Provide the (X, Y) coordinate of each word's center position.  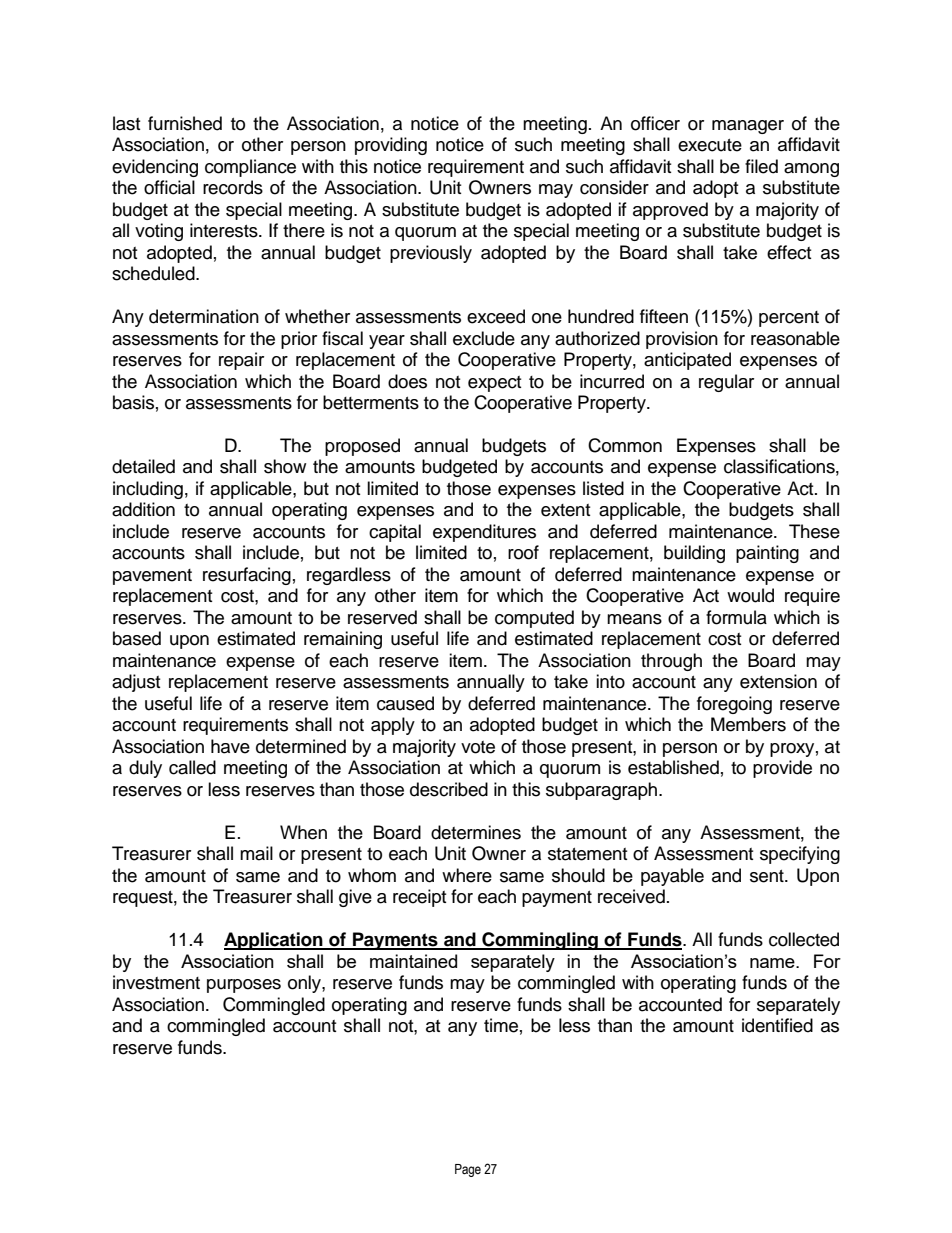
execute (710, 145)
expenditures (484, 533)
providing (391, 146)
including (148, 490)
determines (476, 832)
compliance (250, 168)
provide (782, 769)
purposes (244, 986)
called (192, 767)
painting (767, 554)
